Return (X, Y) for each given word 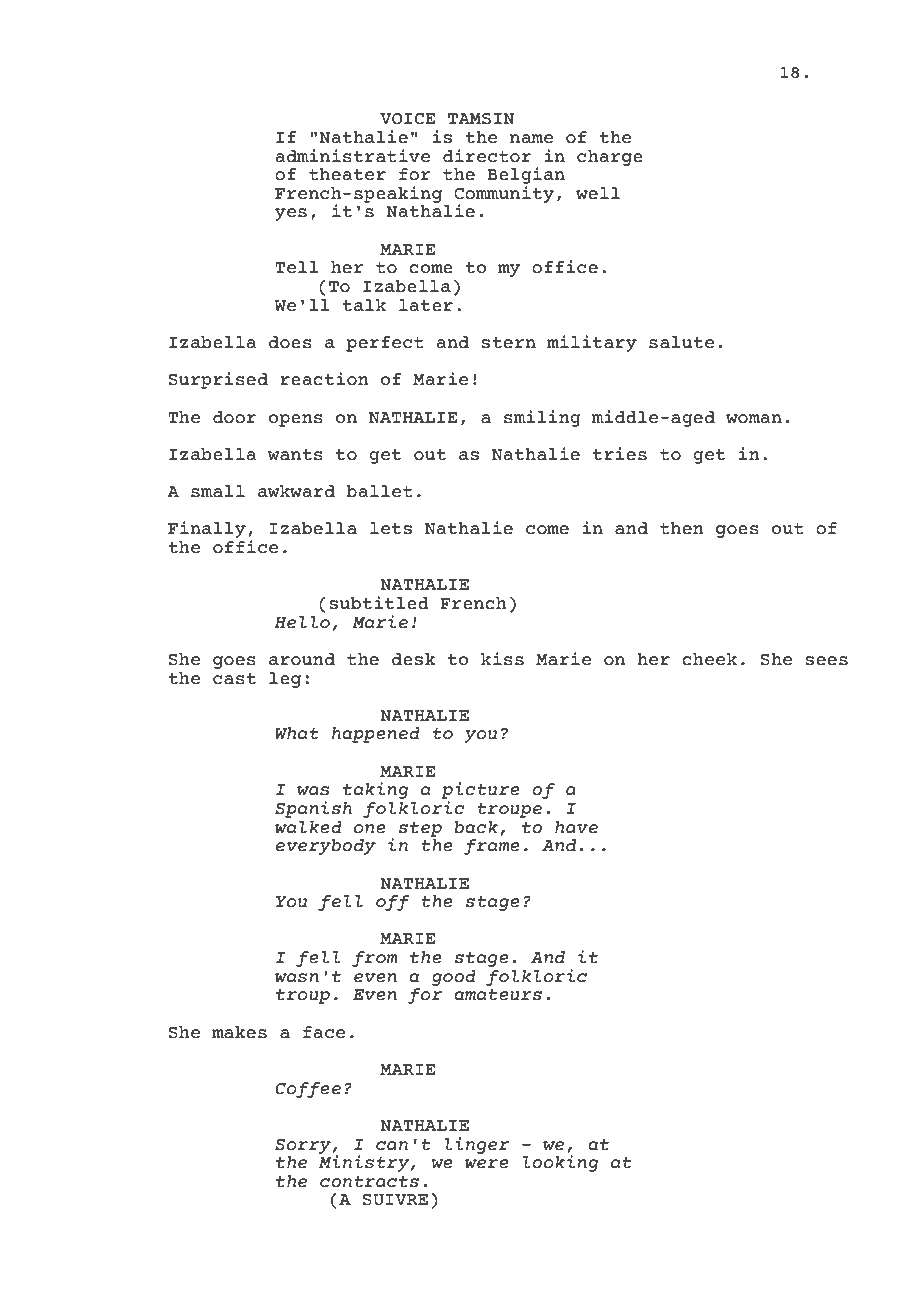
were (487, 1164)
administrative (352, 156)
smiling (542, 418)
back (476, 827)
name (531, 139)
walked (308, 827)
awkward (296, 491)
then (682, 528)
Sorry (304, 1146)
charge (610, 158)
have (576, 827)
